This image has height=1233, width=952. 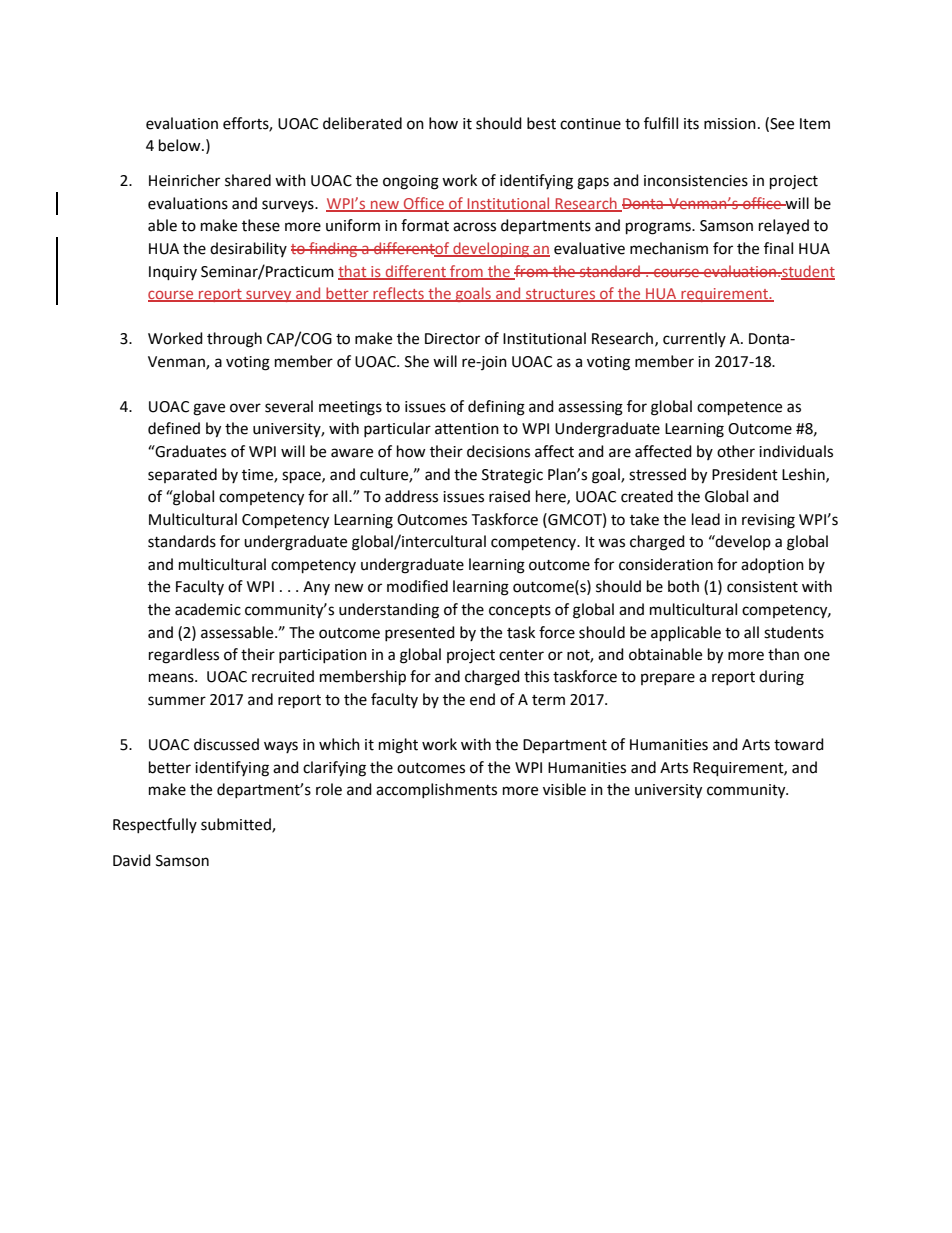 What do you see at coordinates (181, 145) in the image?
I see `below` at bounding box center [181, 145].
